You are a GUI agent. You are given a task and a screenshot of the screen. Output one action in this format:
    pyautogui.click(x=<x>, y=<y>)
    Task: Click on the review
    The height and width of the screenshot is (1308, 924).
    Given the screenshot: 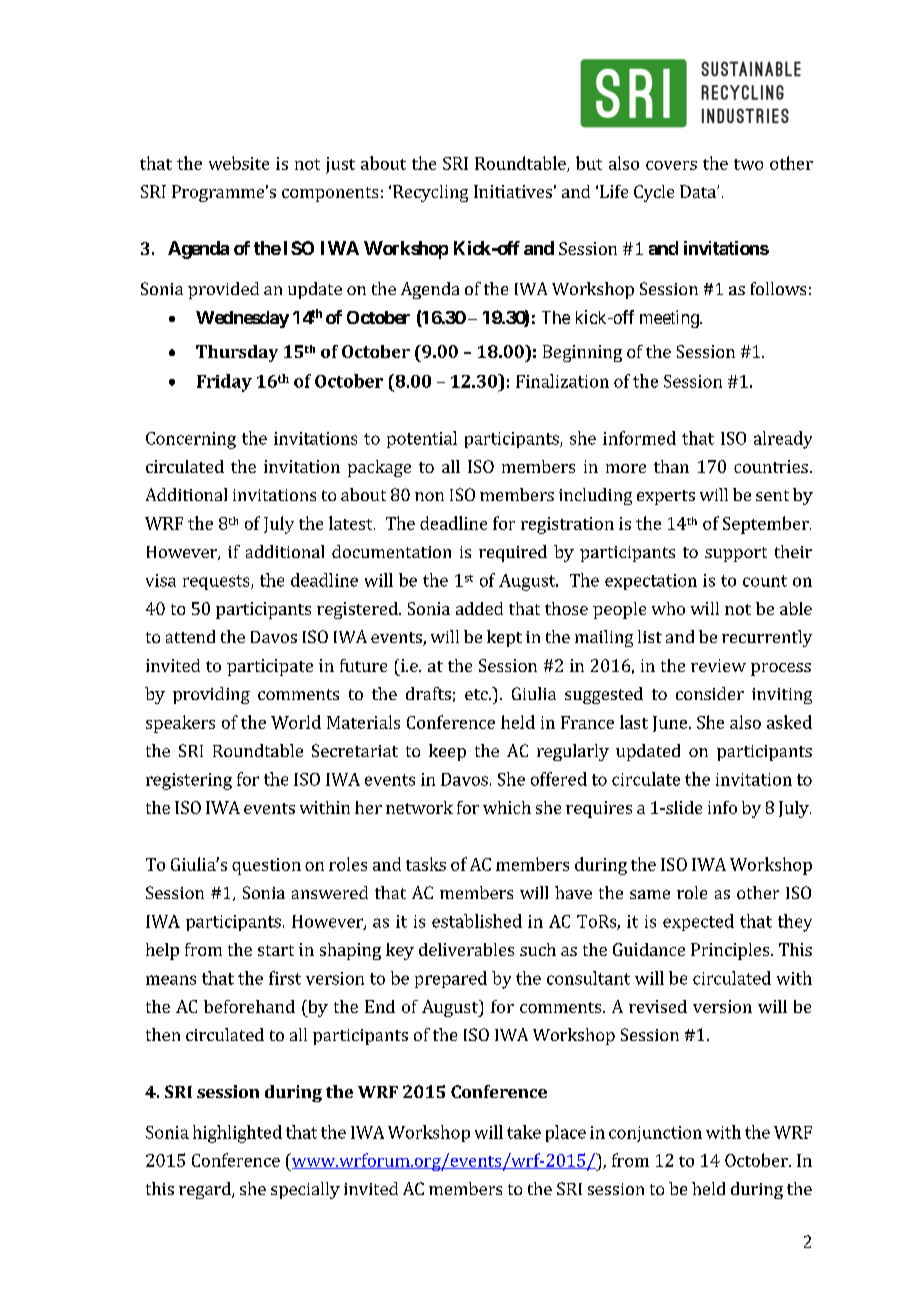 What is the action you would take?
    pyautogui.click(x=718, y=665)
